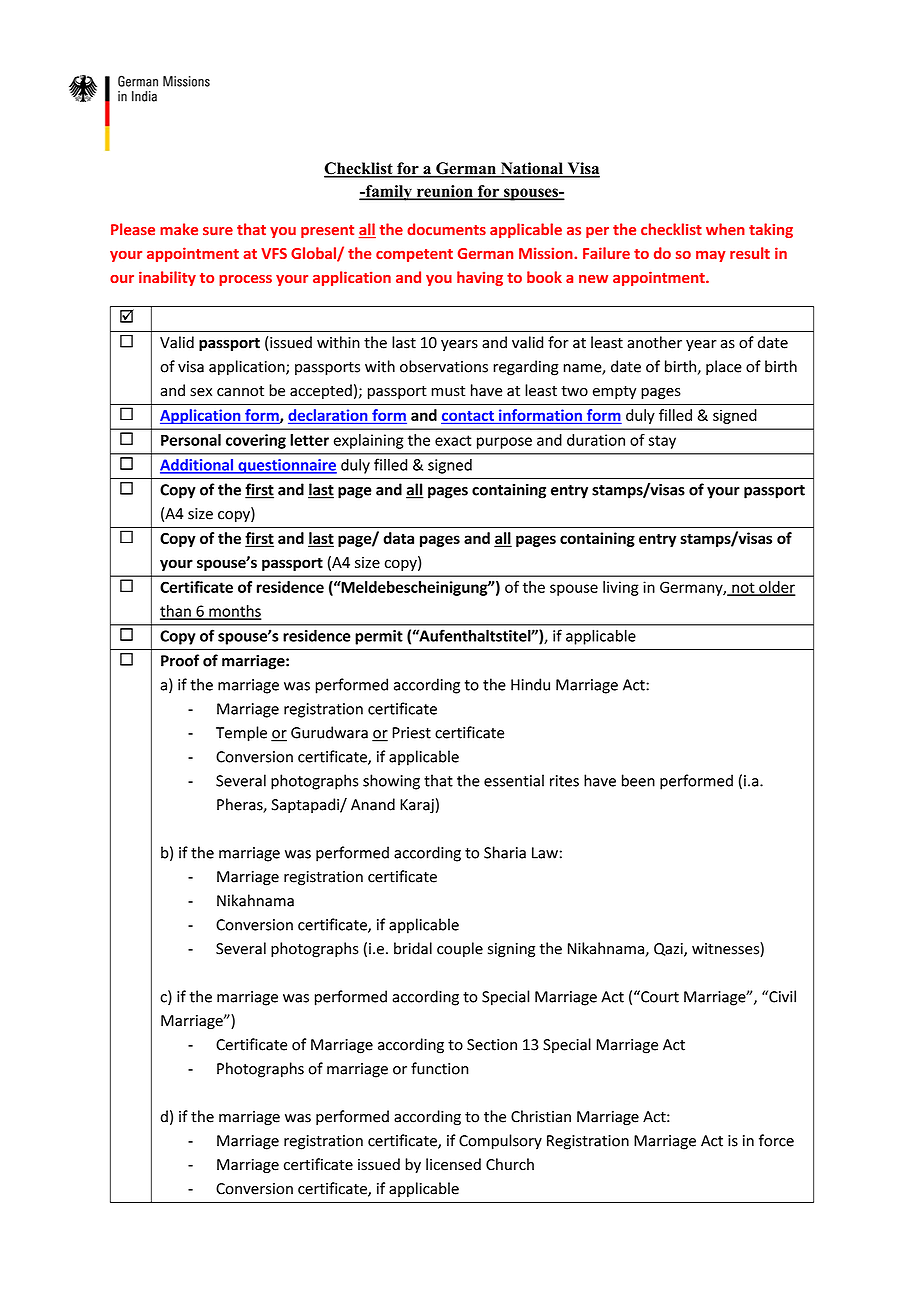 This screenshot has width=924, height=1308. What do you see at coordinates (218, 231) in the screenshot?
I see `sure` at bounding box center [218, 231].
